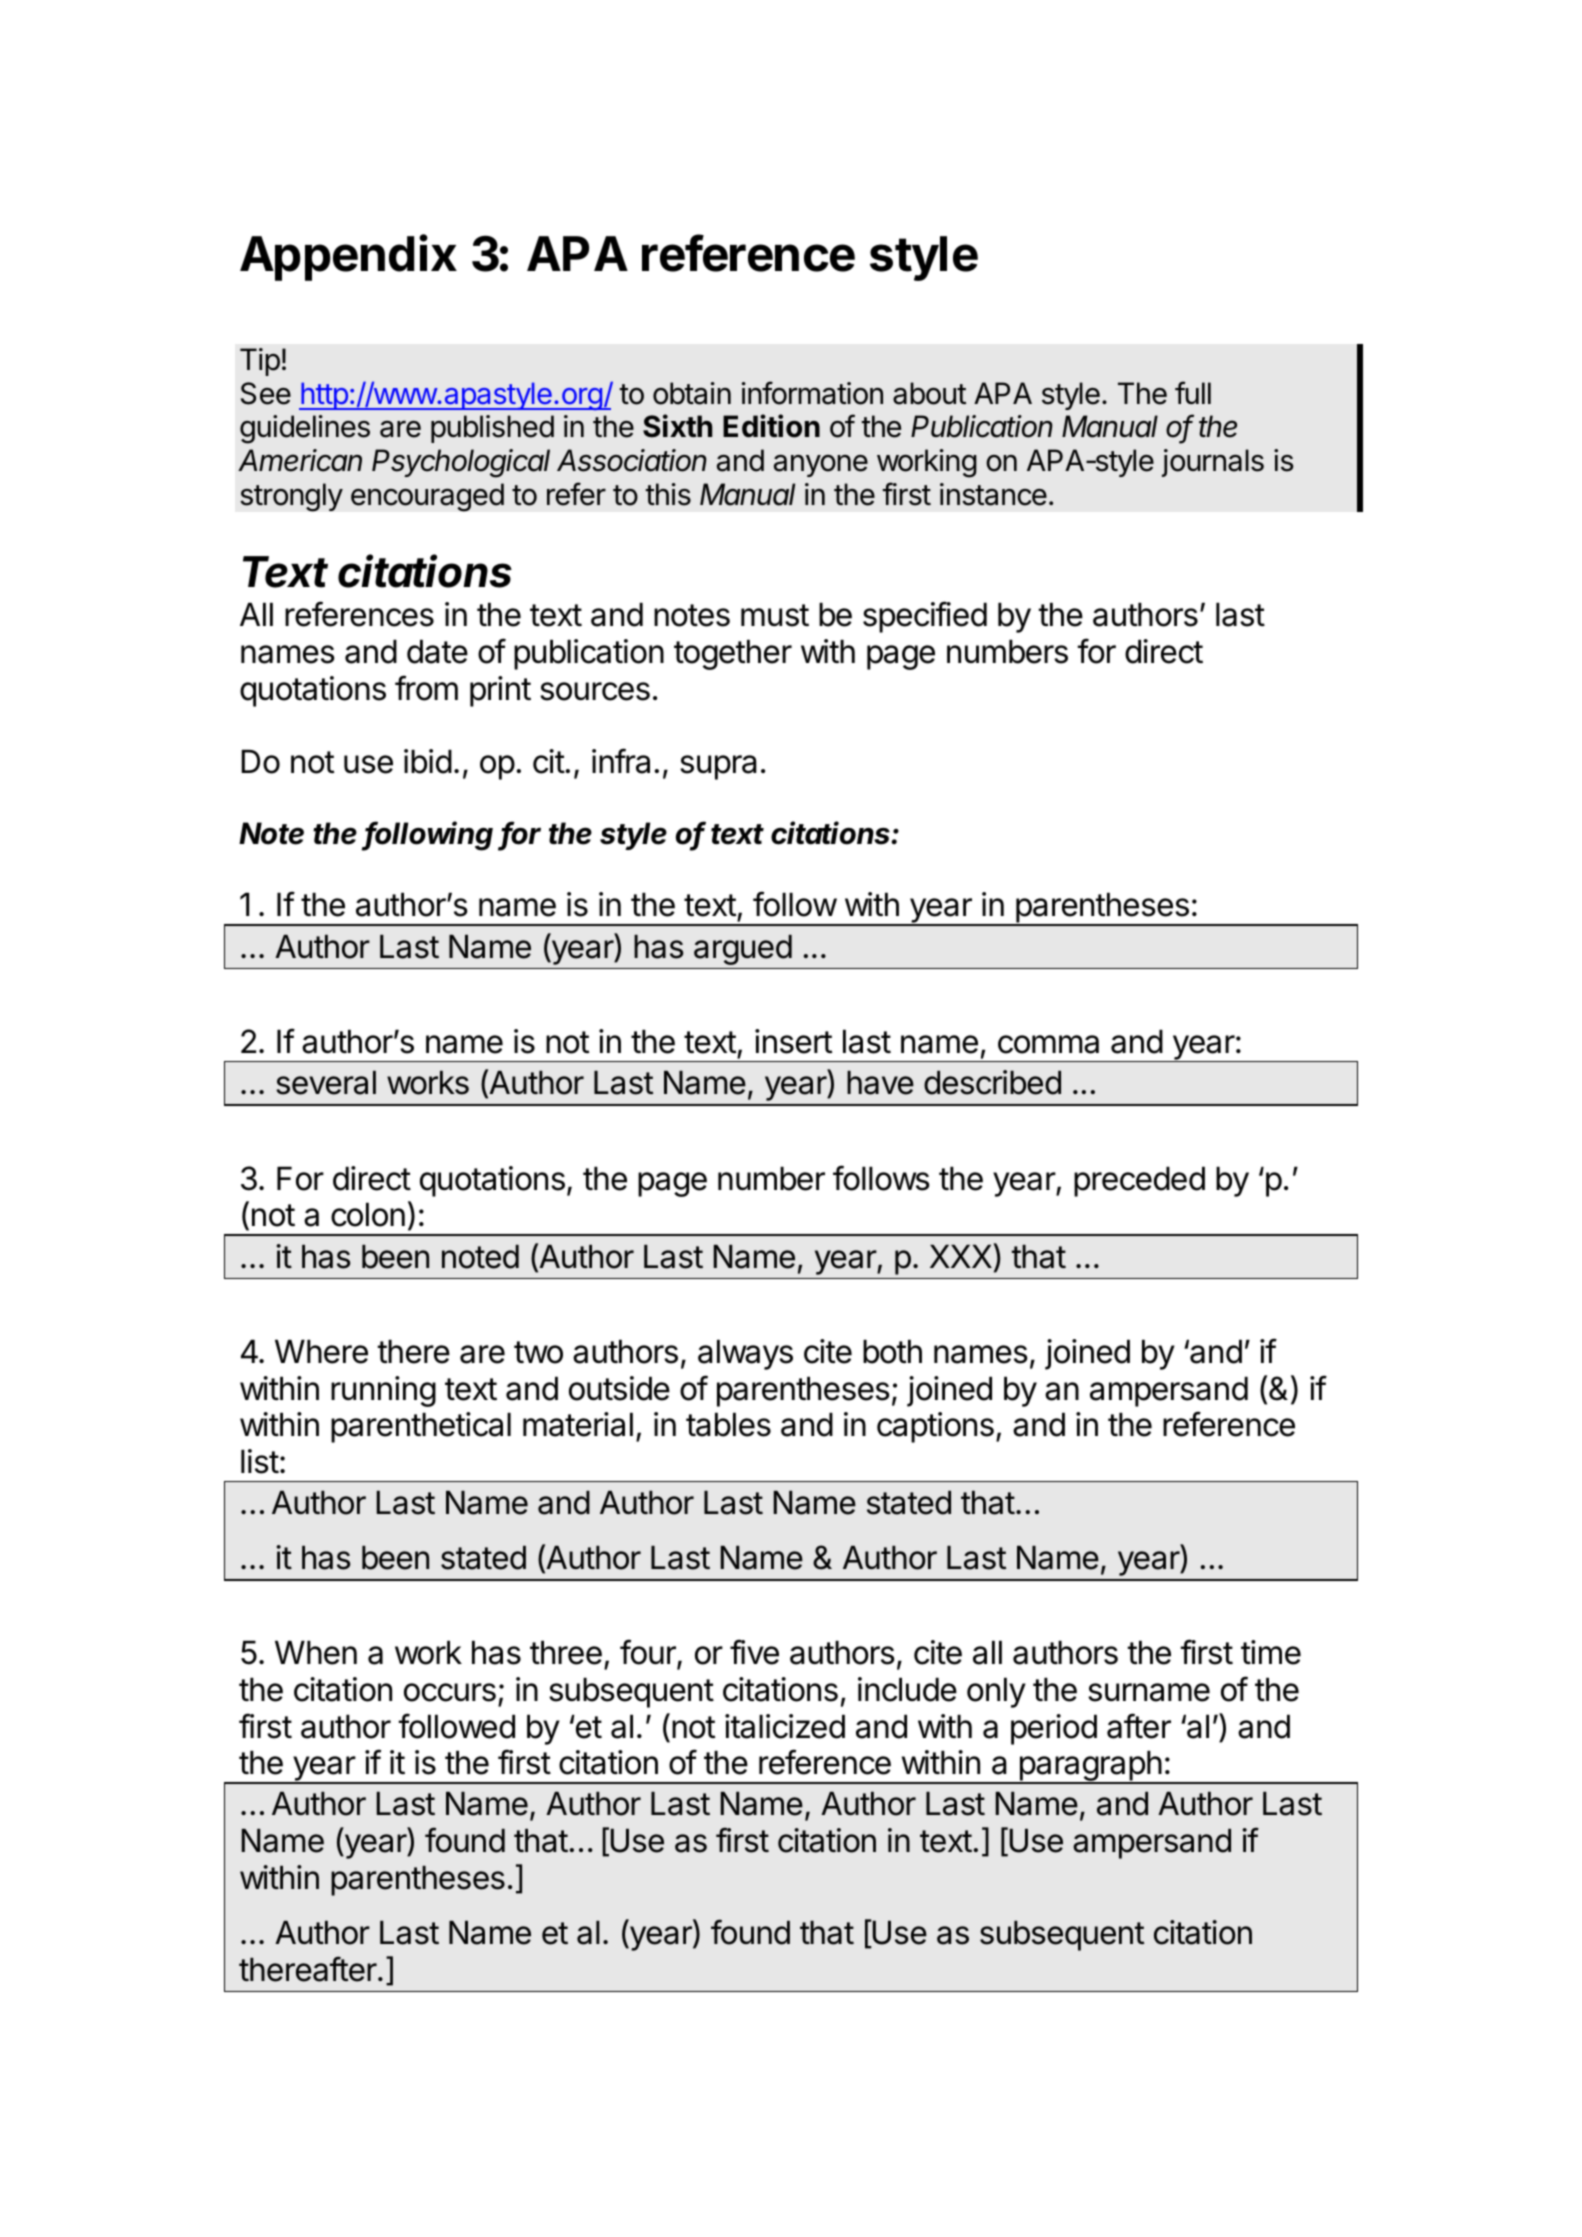 This image has height=2237, width=1582. I want to click on information, so click(812, 393).
